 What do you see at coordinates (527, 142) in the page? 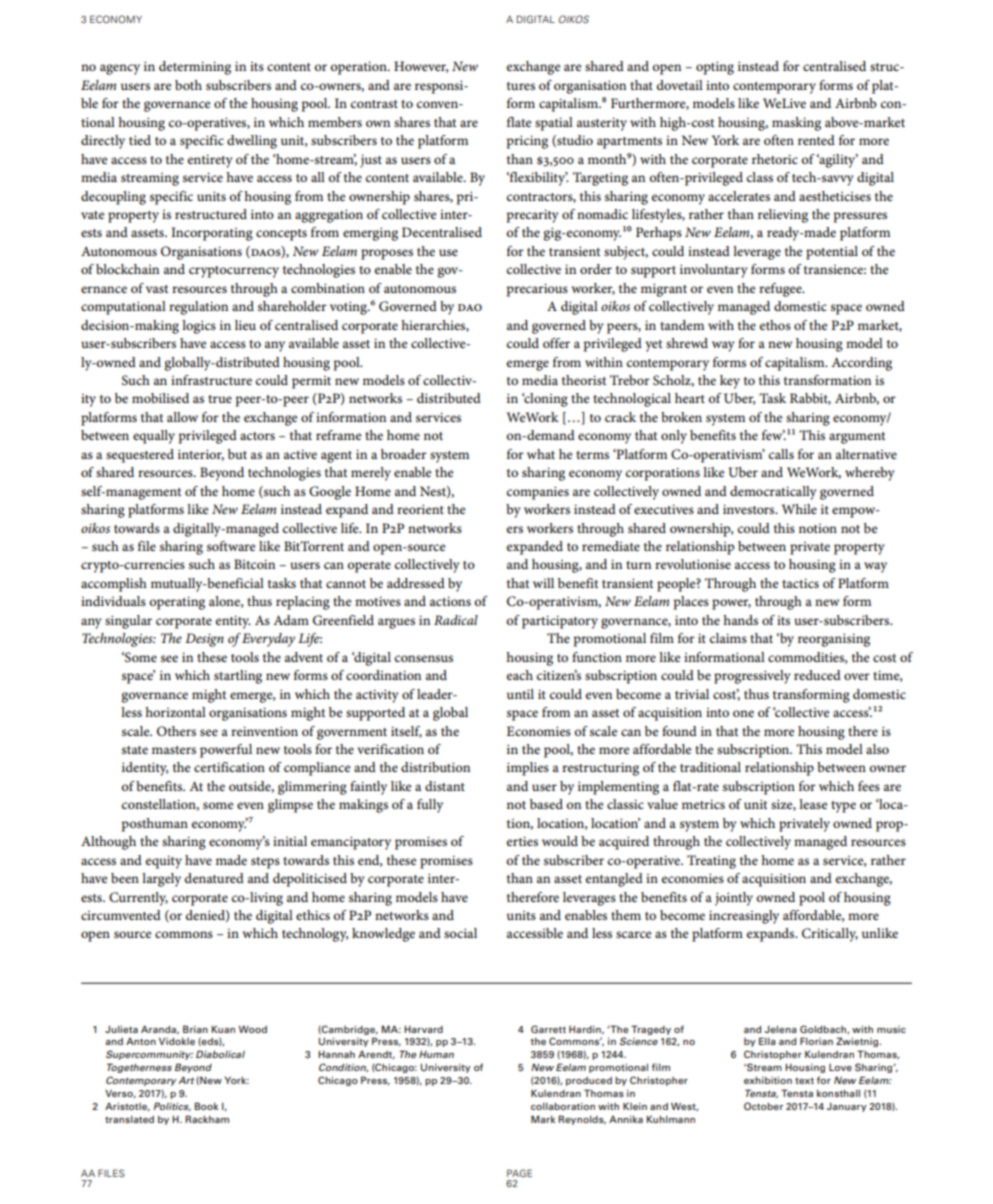
I see `pricing` at bounding box center [527, 142].
